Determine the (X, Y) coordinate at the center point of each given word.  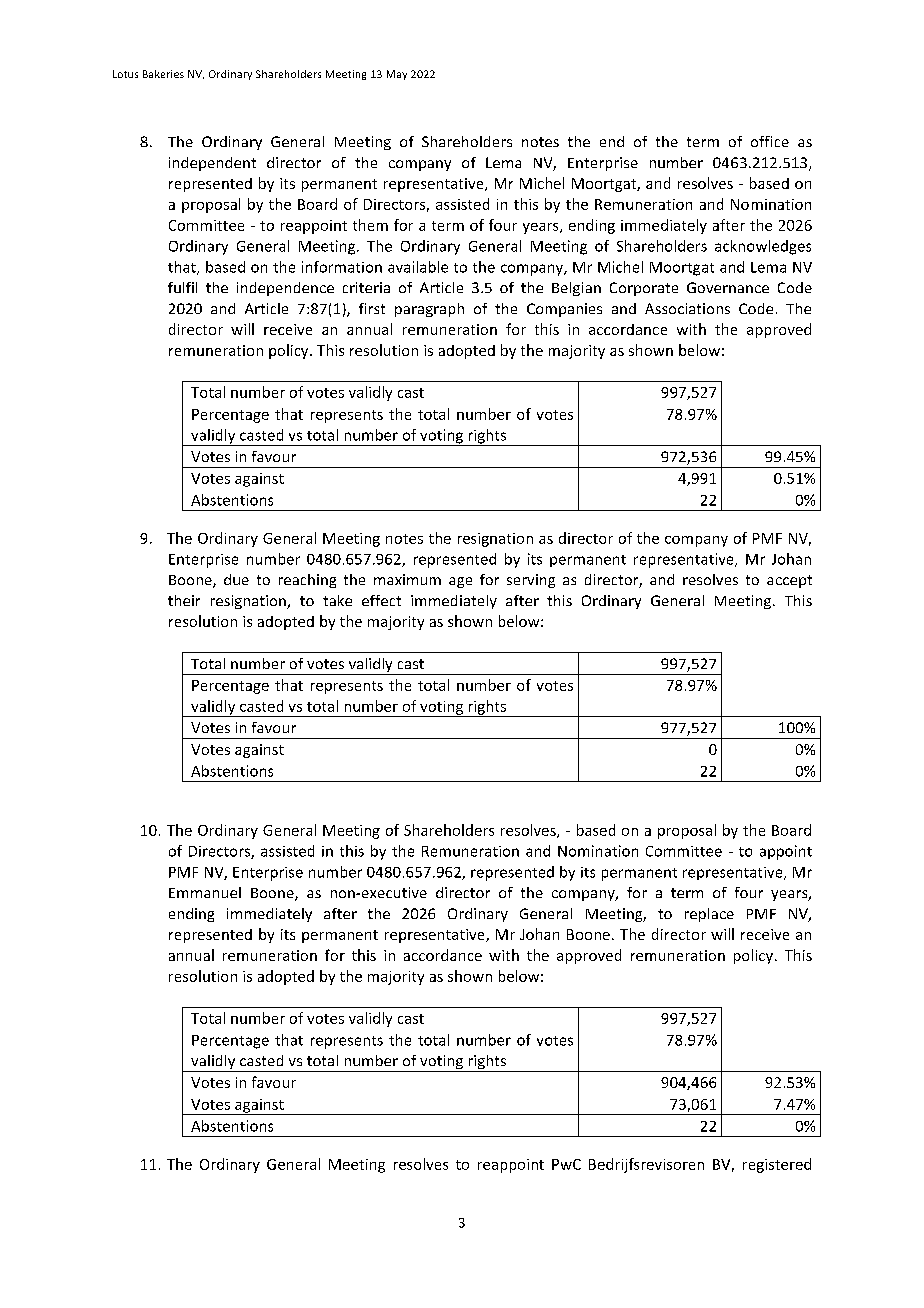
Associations (687, 308)
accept (789, 581)
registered (777, 1165)
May (397, 75)
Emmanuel (205, 892)
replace (709, 915)
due (236, 579)
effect (381, 600)
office (770, 141)
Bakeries (163, 74)
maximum (407, 579)
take (337, 600)
